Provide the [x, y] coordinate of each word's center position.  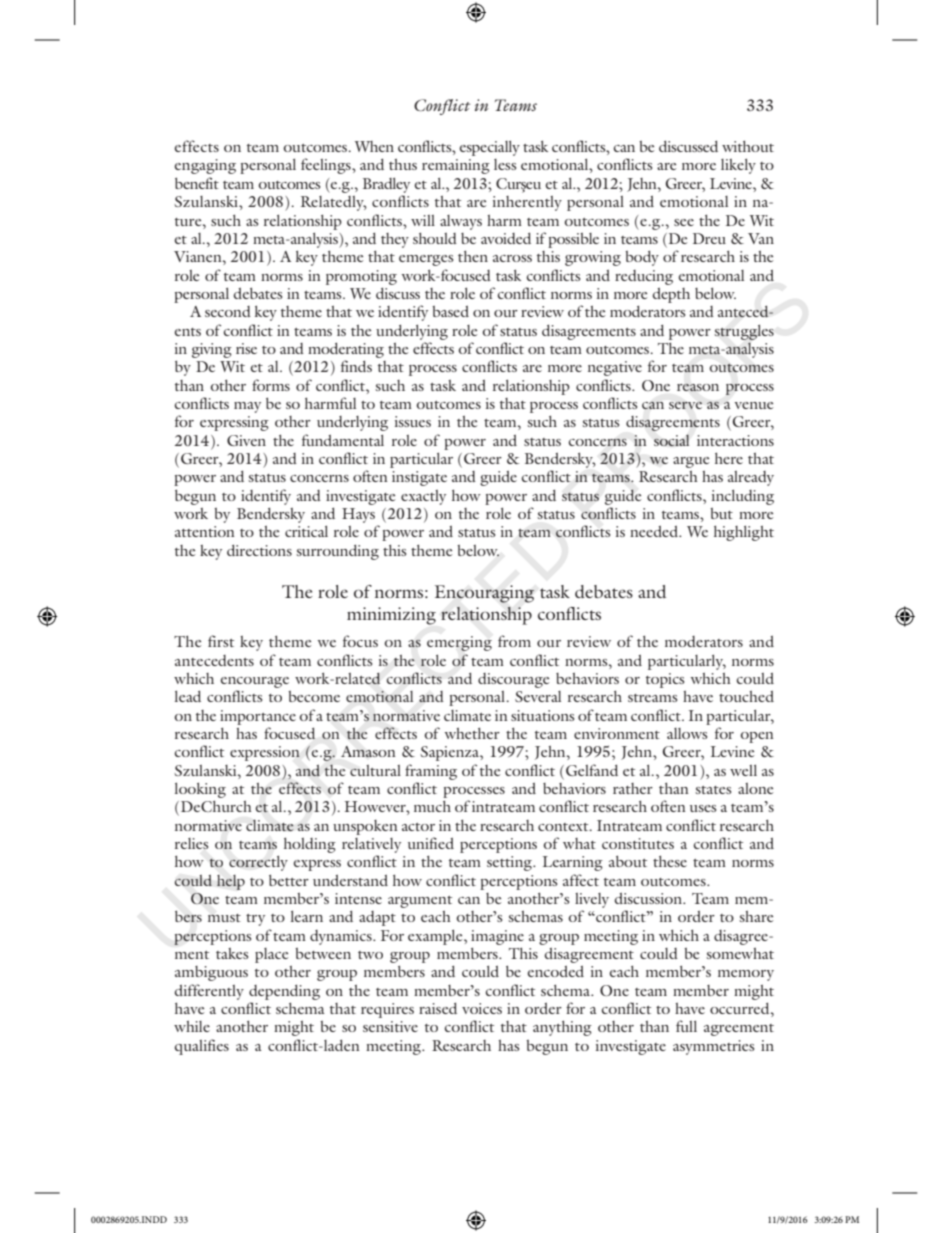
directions [259, 550]
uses [703, 808]
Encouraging [484, 594]
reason [698, 387]
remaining [456, 166]
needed [655, 531]
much [432, 806]
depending [284, 992]
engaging [205, 166]
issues [413, 421]
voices [482, 1008]
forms [271, 385]
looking [200, 790]
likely [738, 166]
